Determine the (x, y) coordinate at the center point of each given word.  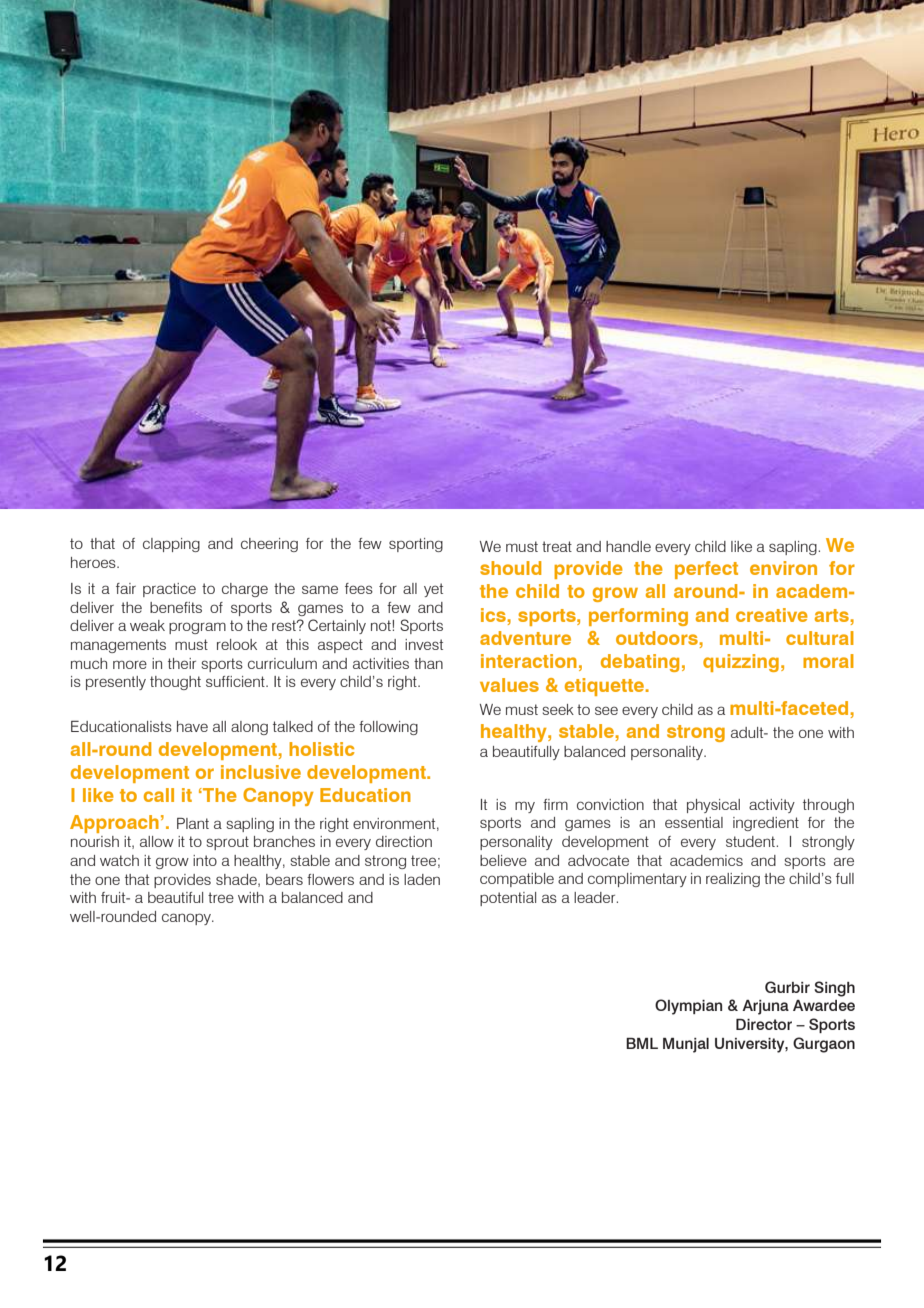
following (388, 728)
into (205, 860)
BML (642, 1043)
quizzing (741, 663)
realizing (733, 880)
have (192, 726)
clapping (171, 545)
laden (422, 879)
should (510, 568)
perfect (706, 570)
